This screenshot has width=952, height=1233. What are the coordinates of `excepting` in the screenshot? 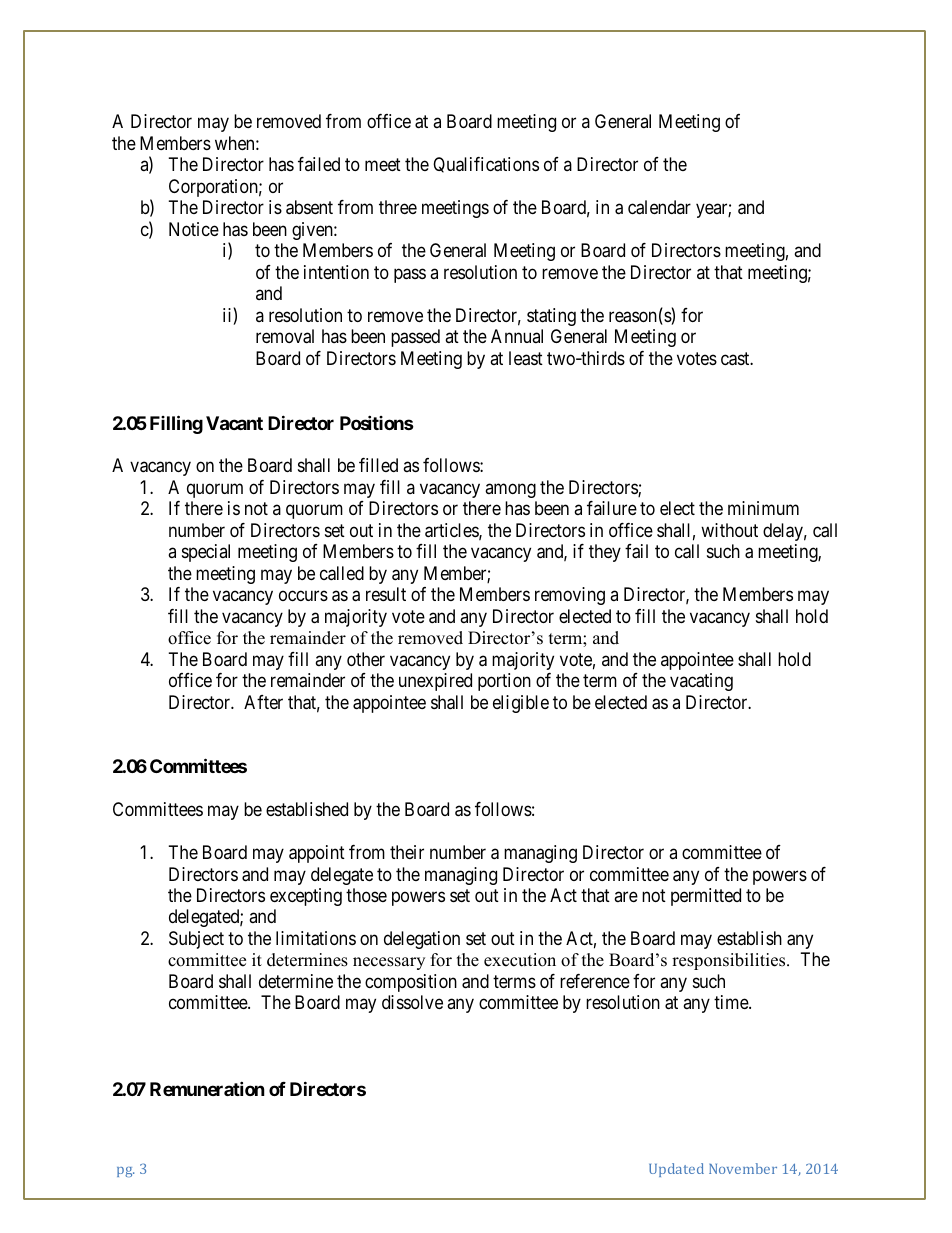 It's located at (306, 897).
